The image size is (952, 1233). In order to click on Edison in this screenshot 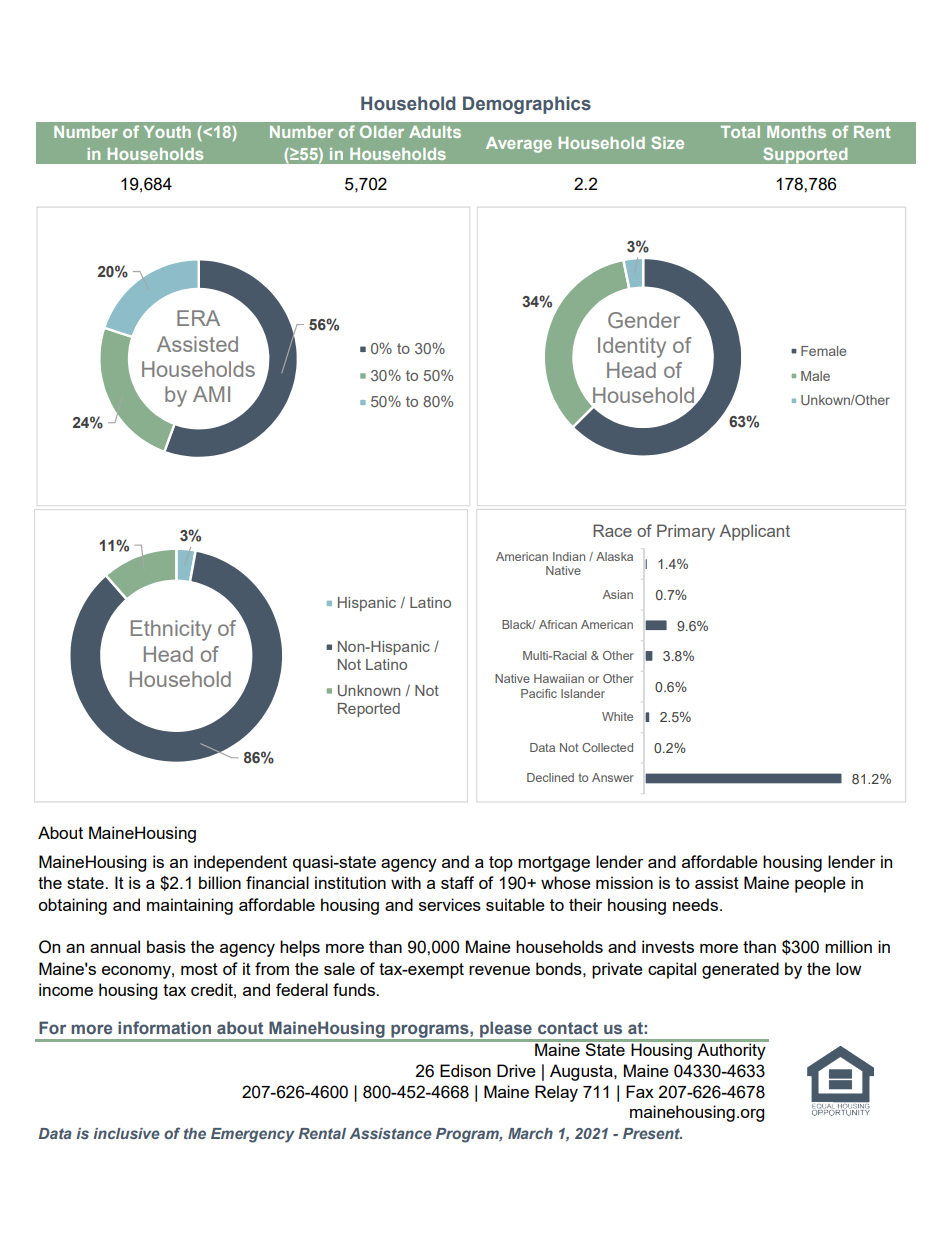, I will do `click(465, 1070)`.
